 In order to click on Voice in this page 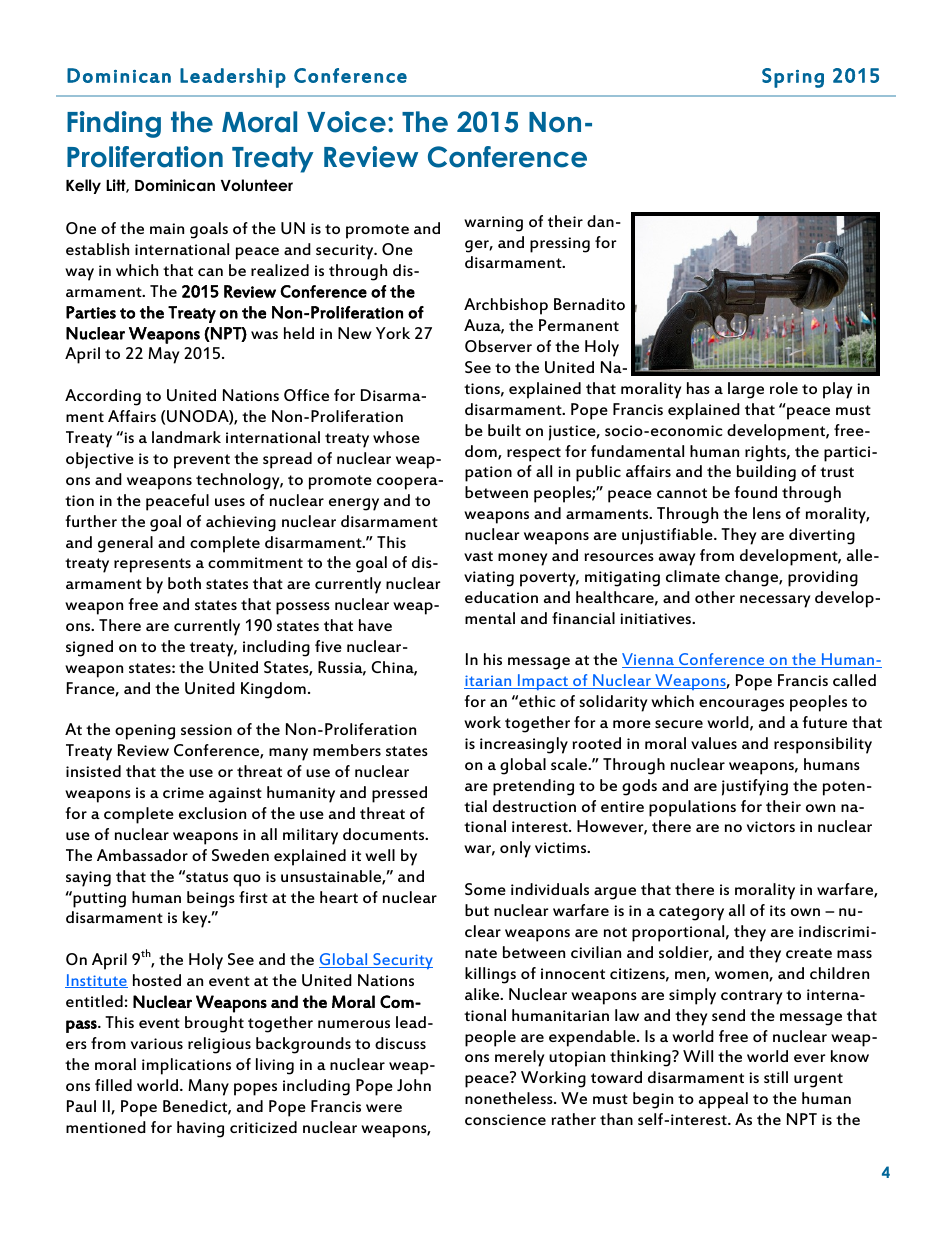, I will do `click(346, 122)`.
